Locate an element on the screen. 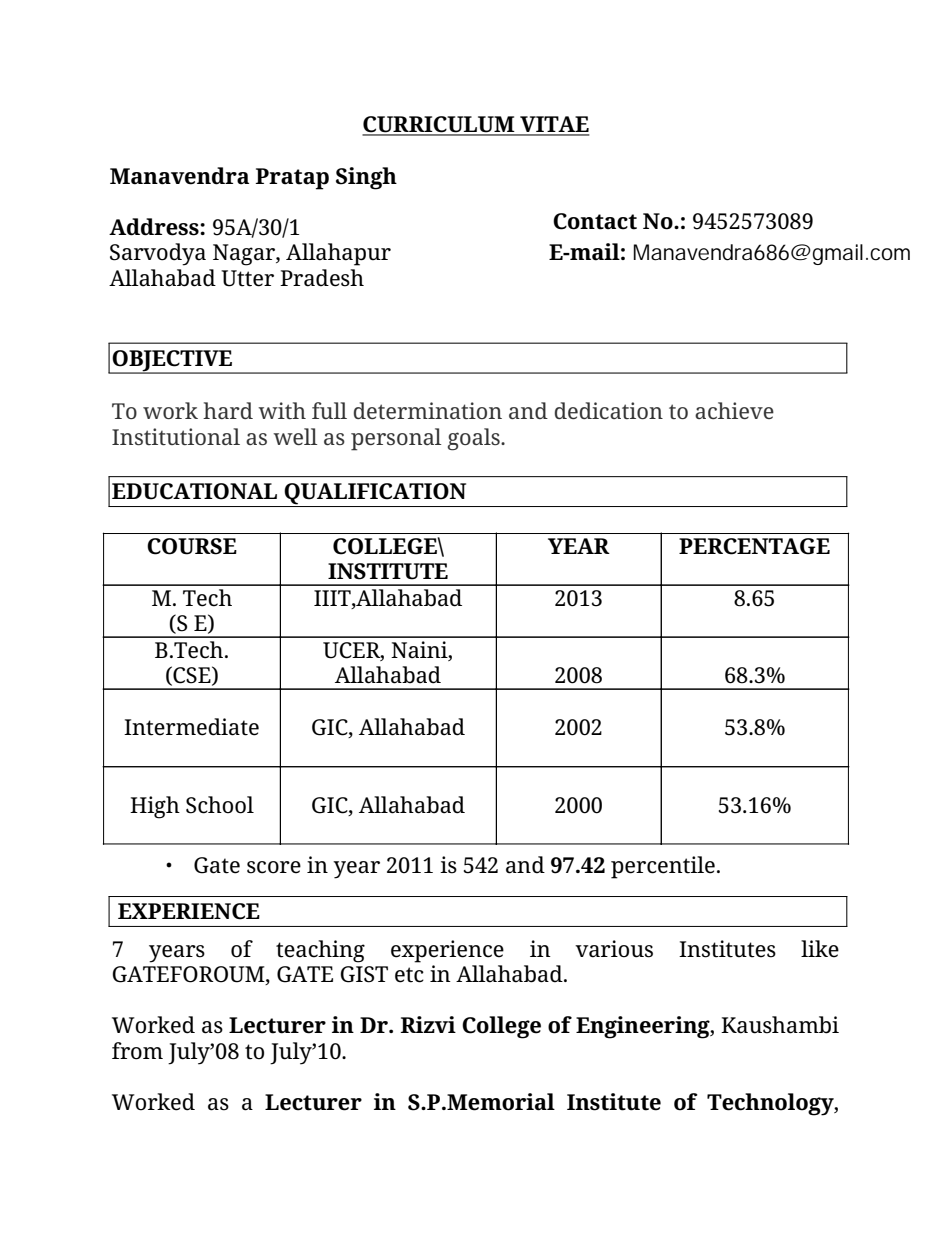 The image size is (952, 1233). Address is located at coordinates (155, 227).
